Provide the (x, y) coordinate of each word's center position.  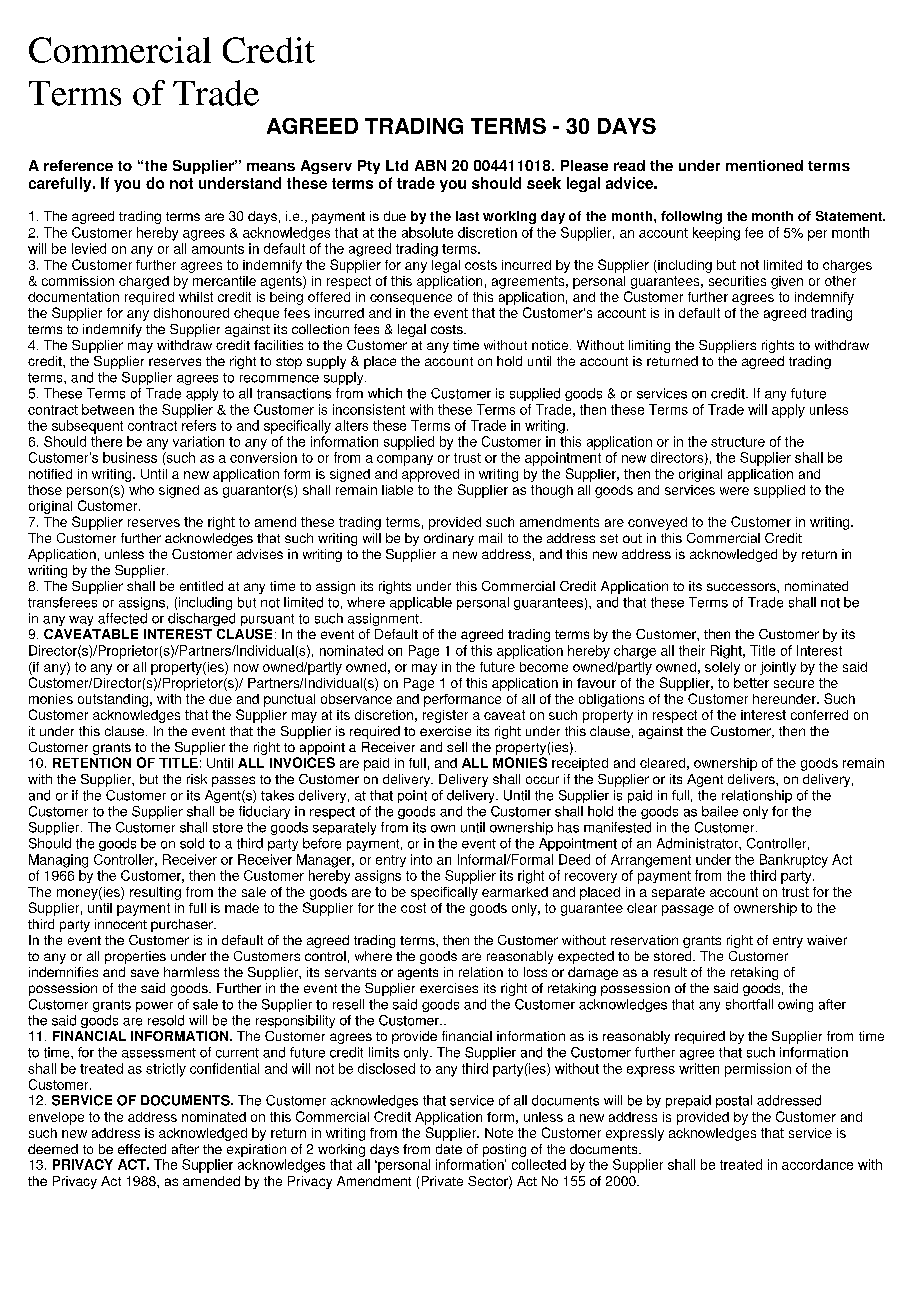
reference (78, 165)
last (467, 216)
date (449, 1149)
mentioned (764, 165)
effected (142, 1149)
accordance (817, 1164)
